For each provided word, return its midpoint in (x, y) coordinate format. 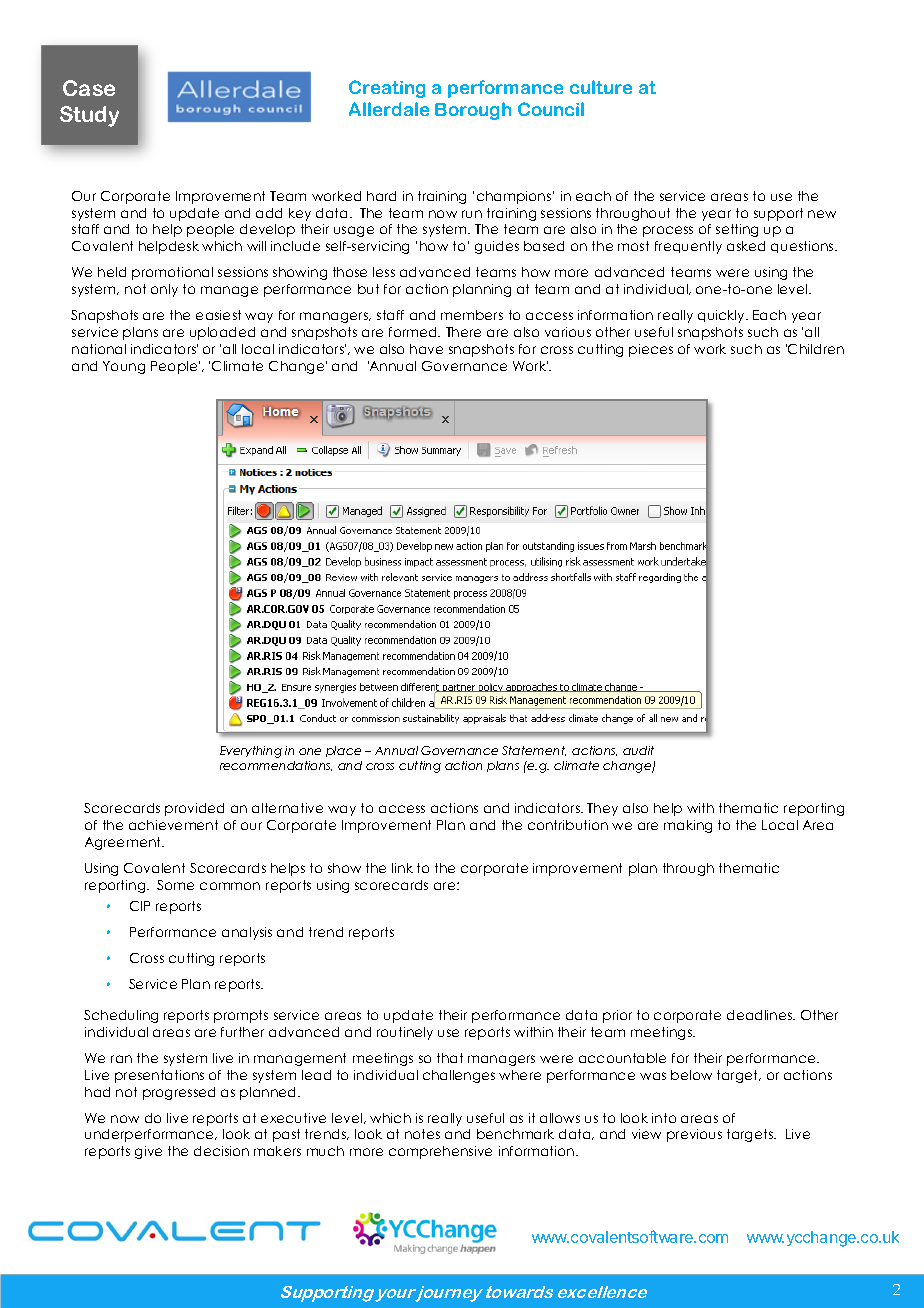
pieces (651, 350)
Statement (534, 751)
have (426, 349)
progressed (179, 1093)
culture (601, 87)
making (688, 826)
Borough (473, 111)
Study (89, 116)
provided (194, 809)
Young (124, 367)
